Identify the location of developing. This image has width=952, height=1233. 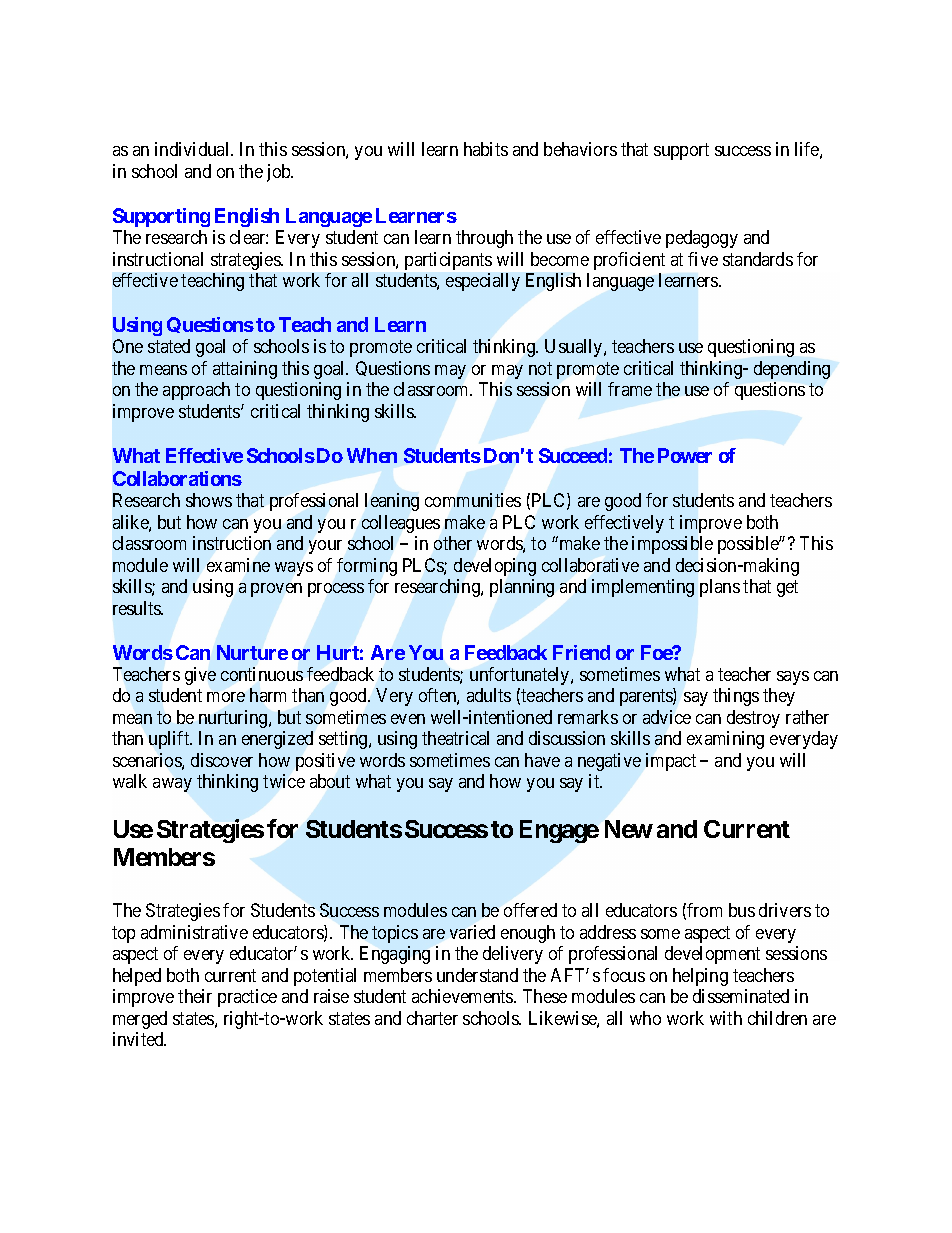
(495, 567).
